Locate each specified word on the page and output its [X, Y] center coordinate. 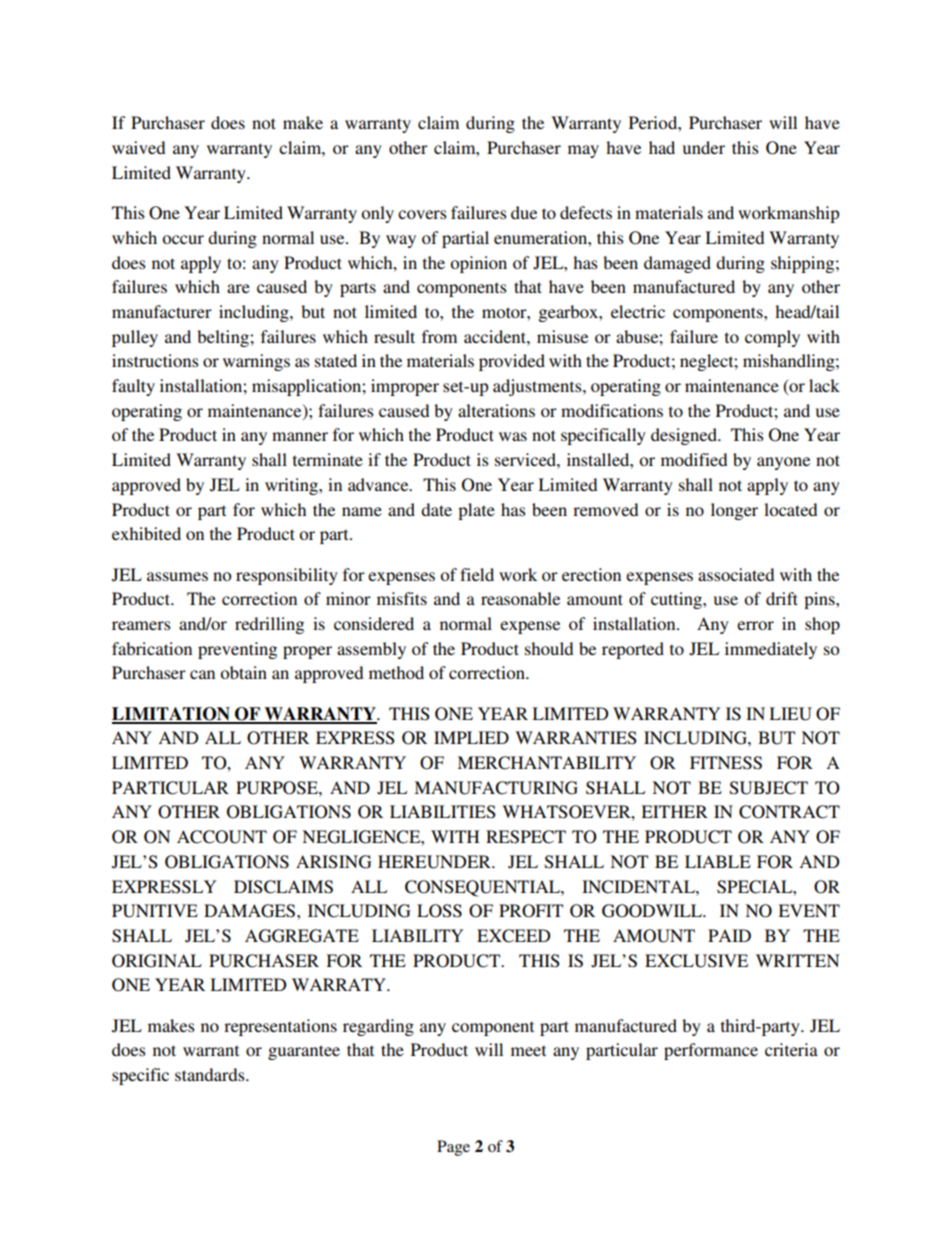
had [662, 147]
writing [292, 486]
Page [453, 1148]
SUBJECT [769, 788]
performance [711, 1051]
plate [476, 511]
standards [211, 1074]
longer [734, 511]
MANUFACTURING [496, 788]
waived [138, 147]
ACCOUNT [222, 837]
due [524, 212]
